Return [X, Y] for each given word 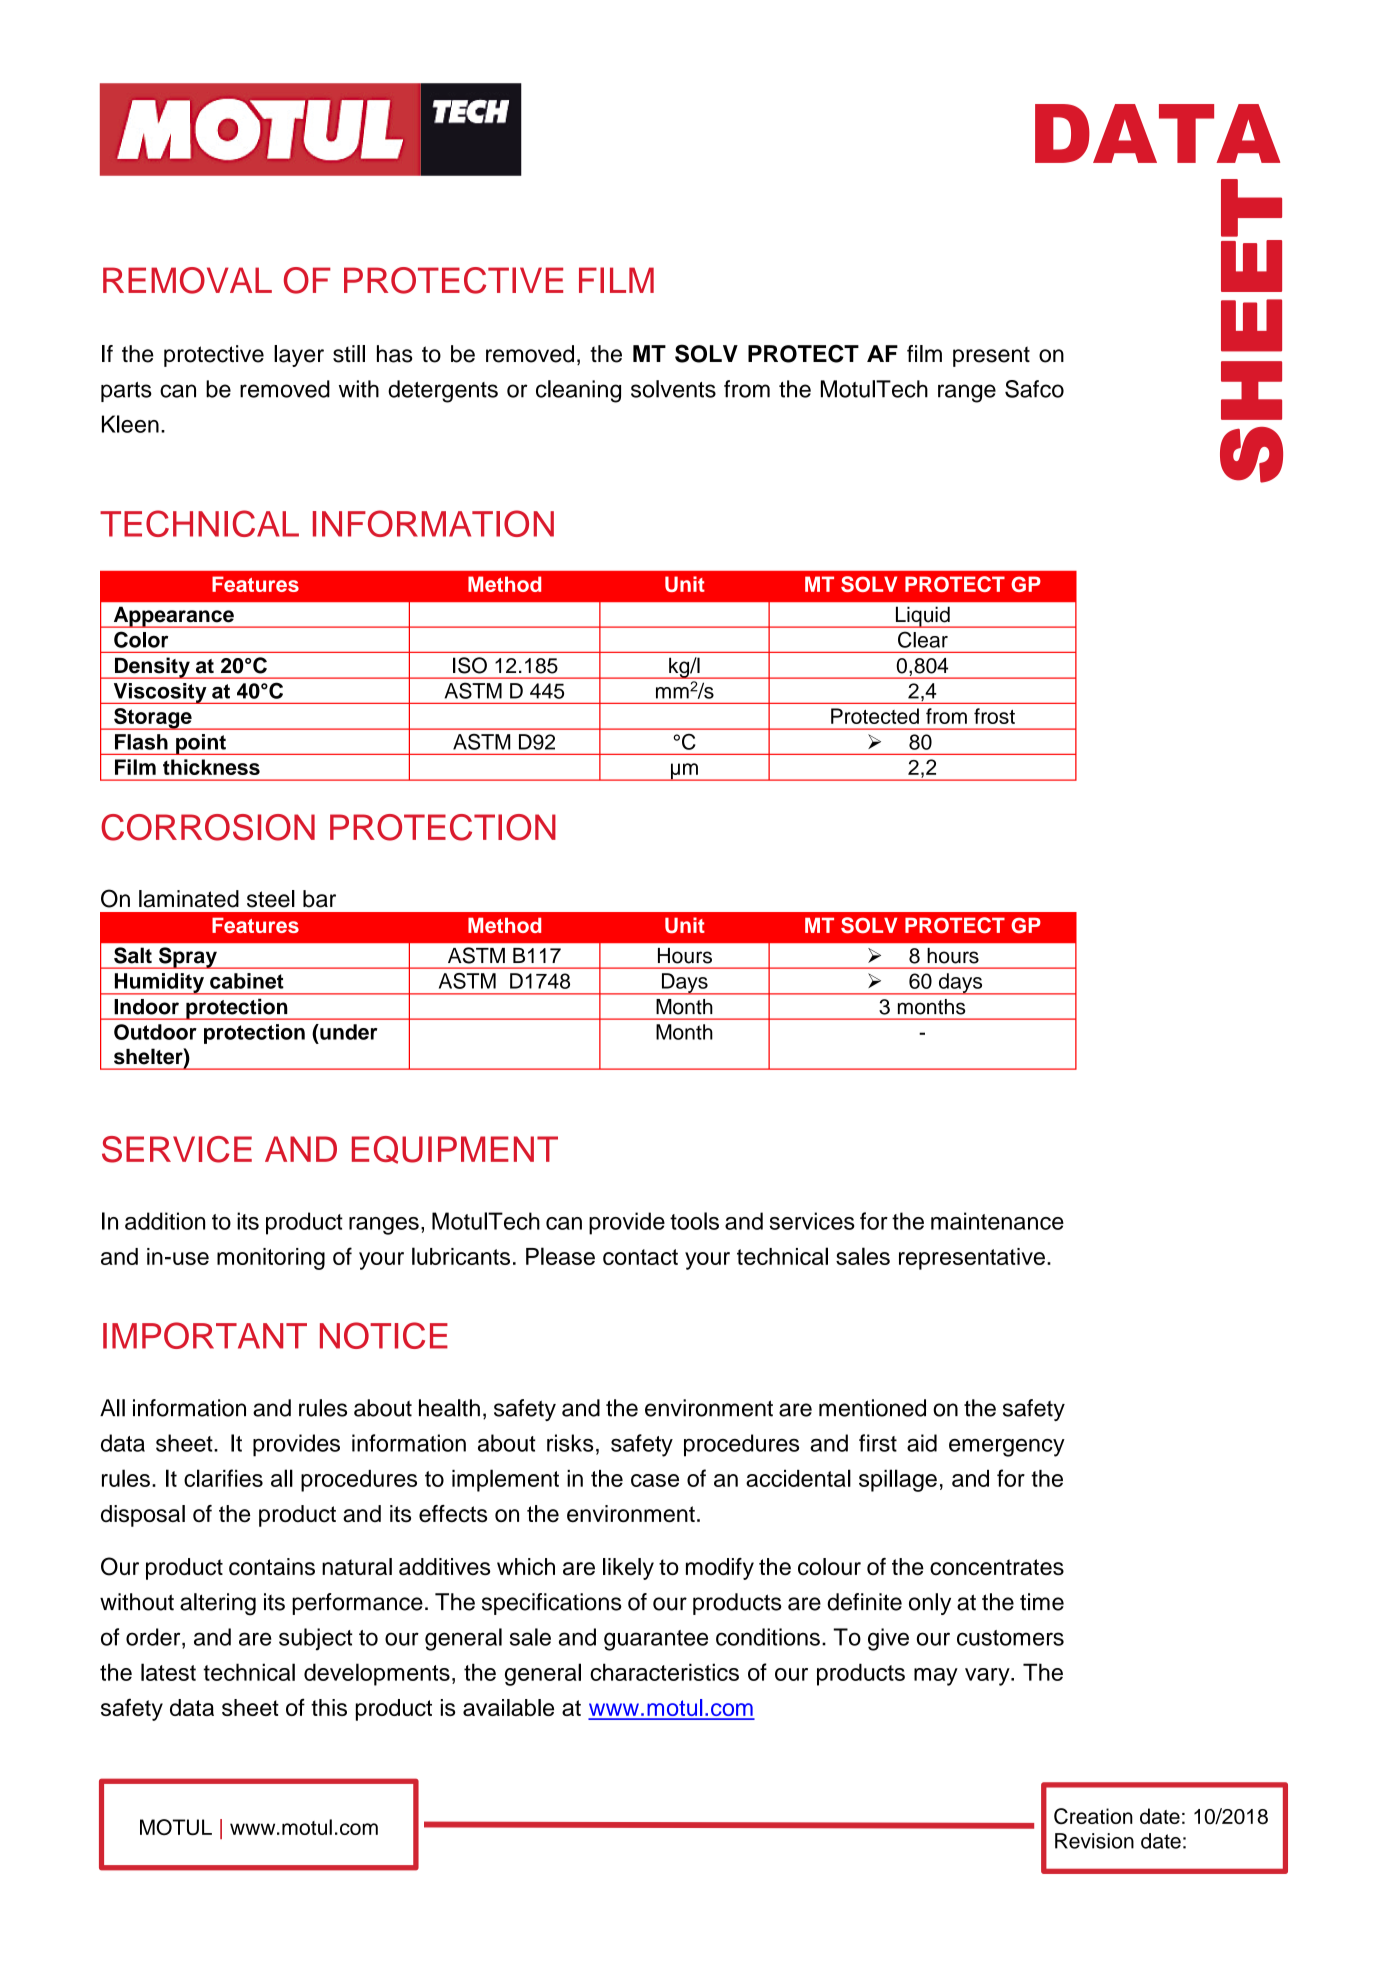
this [329, 1707]
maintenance [997, 1221]
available [508, 1707]
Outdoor [155, 1032]
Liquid [922, 617]
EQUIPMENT [455, 1150]
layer [299, 356]
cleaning [578, 391]
